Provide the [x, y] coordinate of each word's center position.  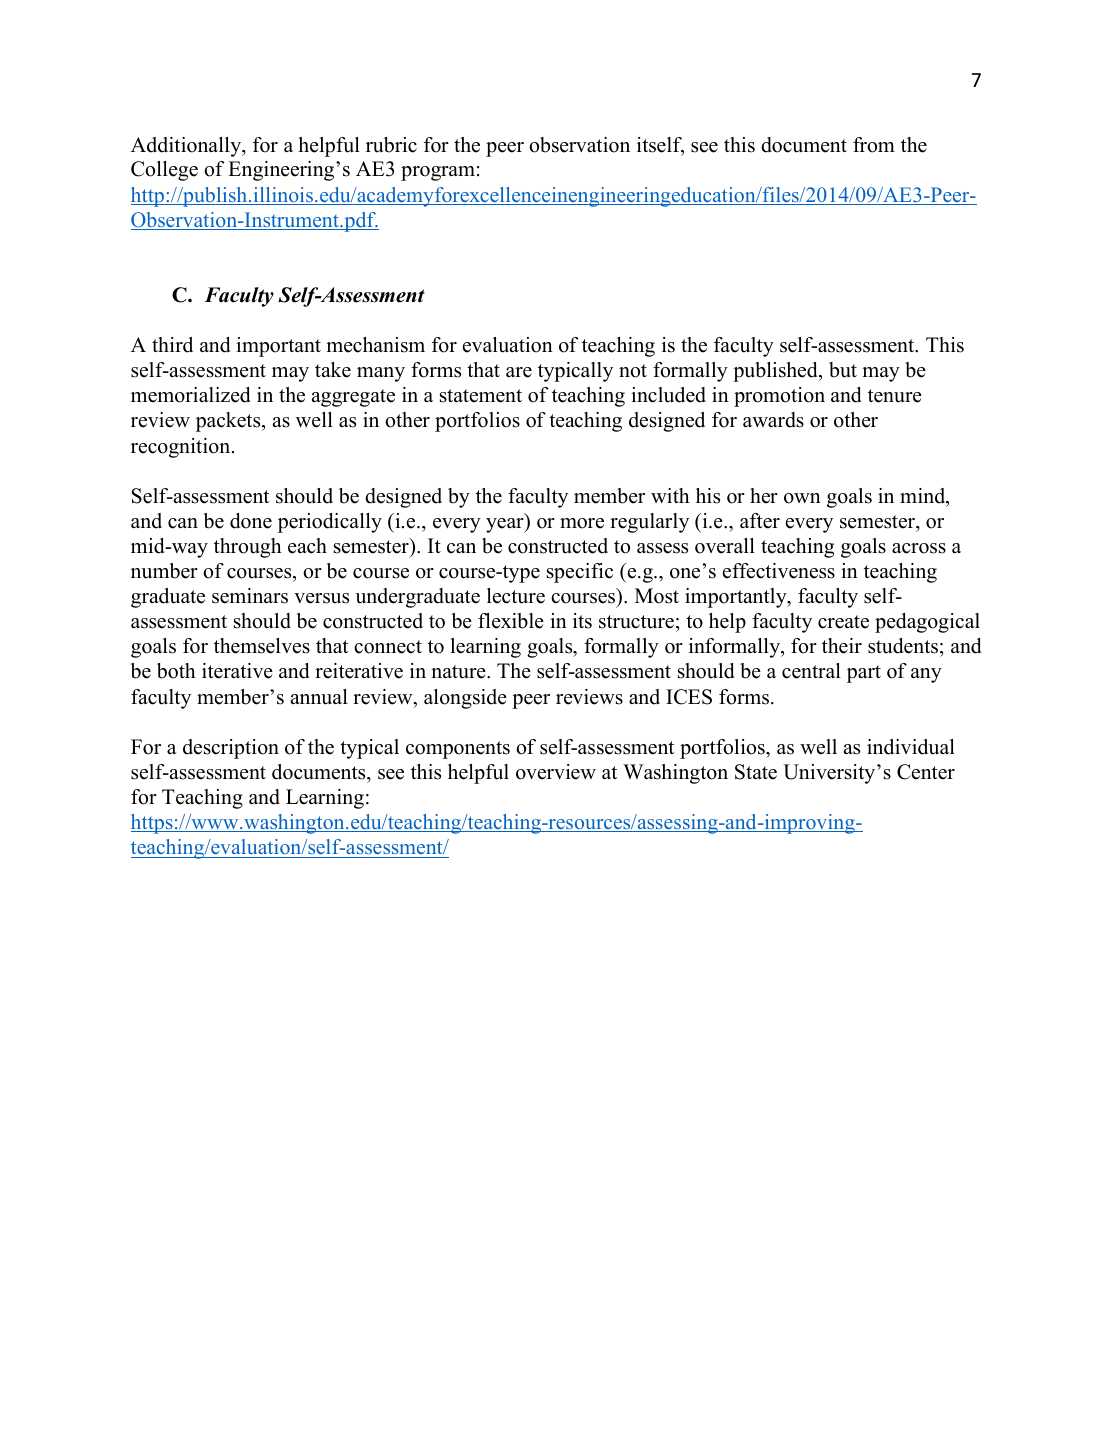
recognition [182, 448]
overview [556, 772]
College [164, 171]
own [802, 498]
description [231, 749]
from [874, 145]
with [670, 495]
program [438, 173]
